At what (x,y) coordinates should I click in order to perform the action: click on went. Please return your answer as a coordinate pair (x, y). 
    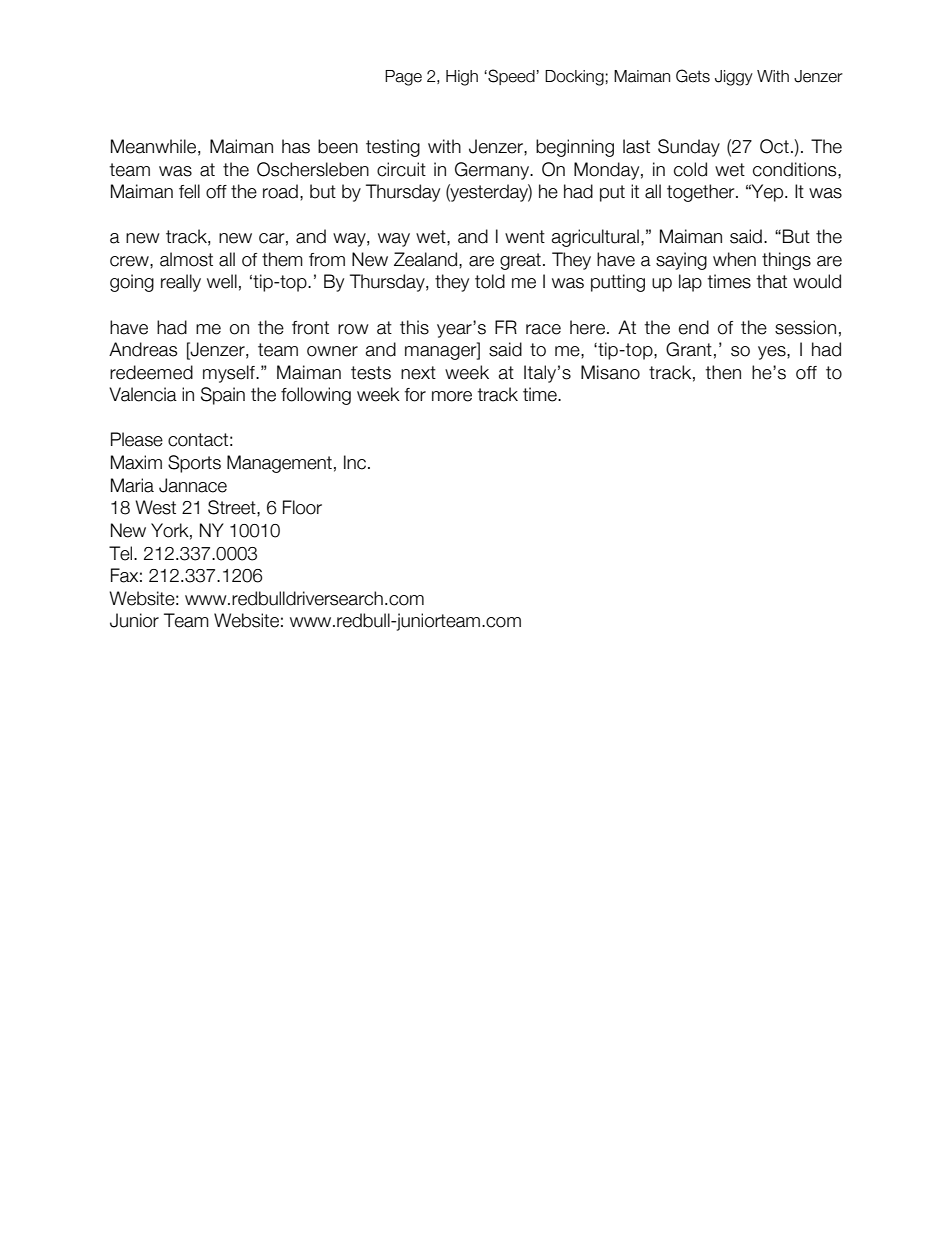
    Looking at the image, I should click on (525, 237).
